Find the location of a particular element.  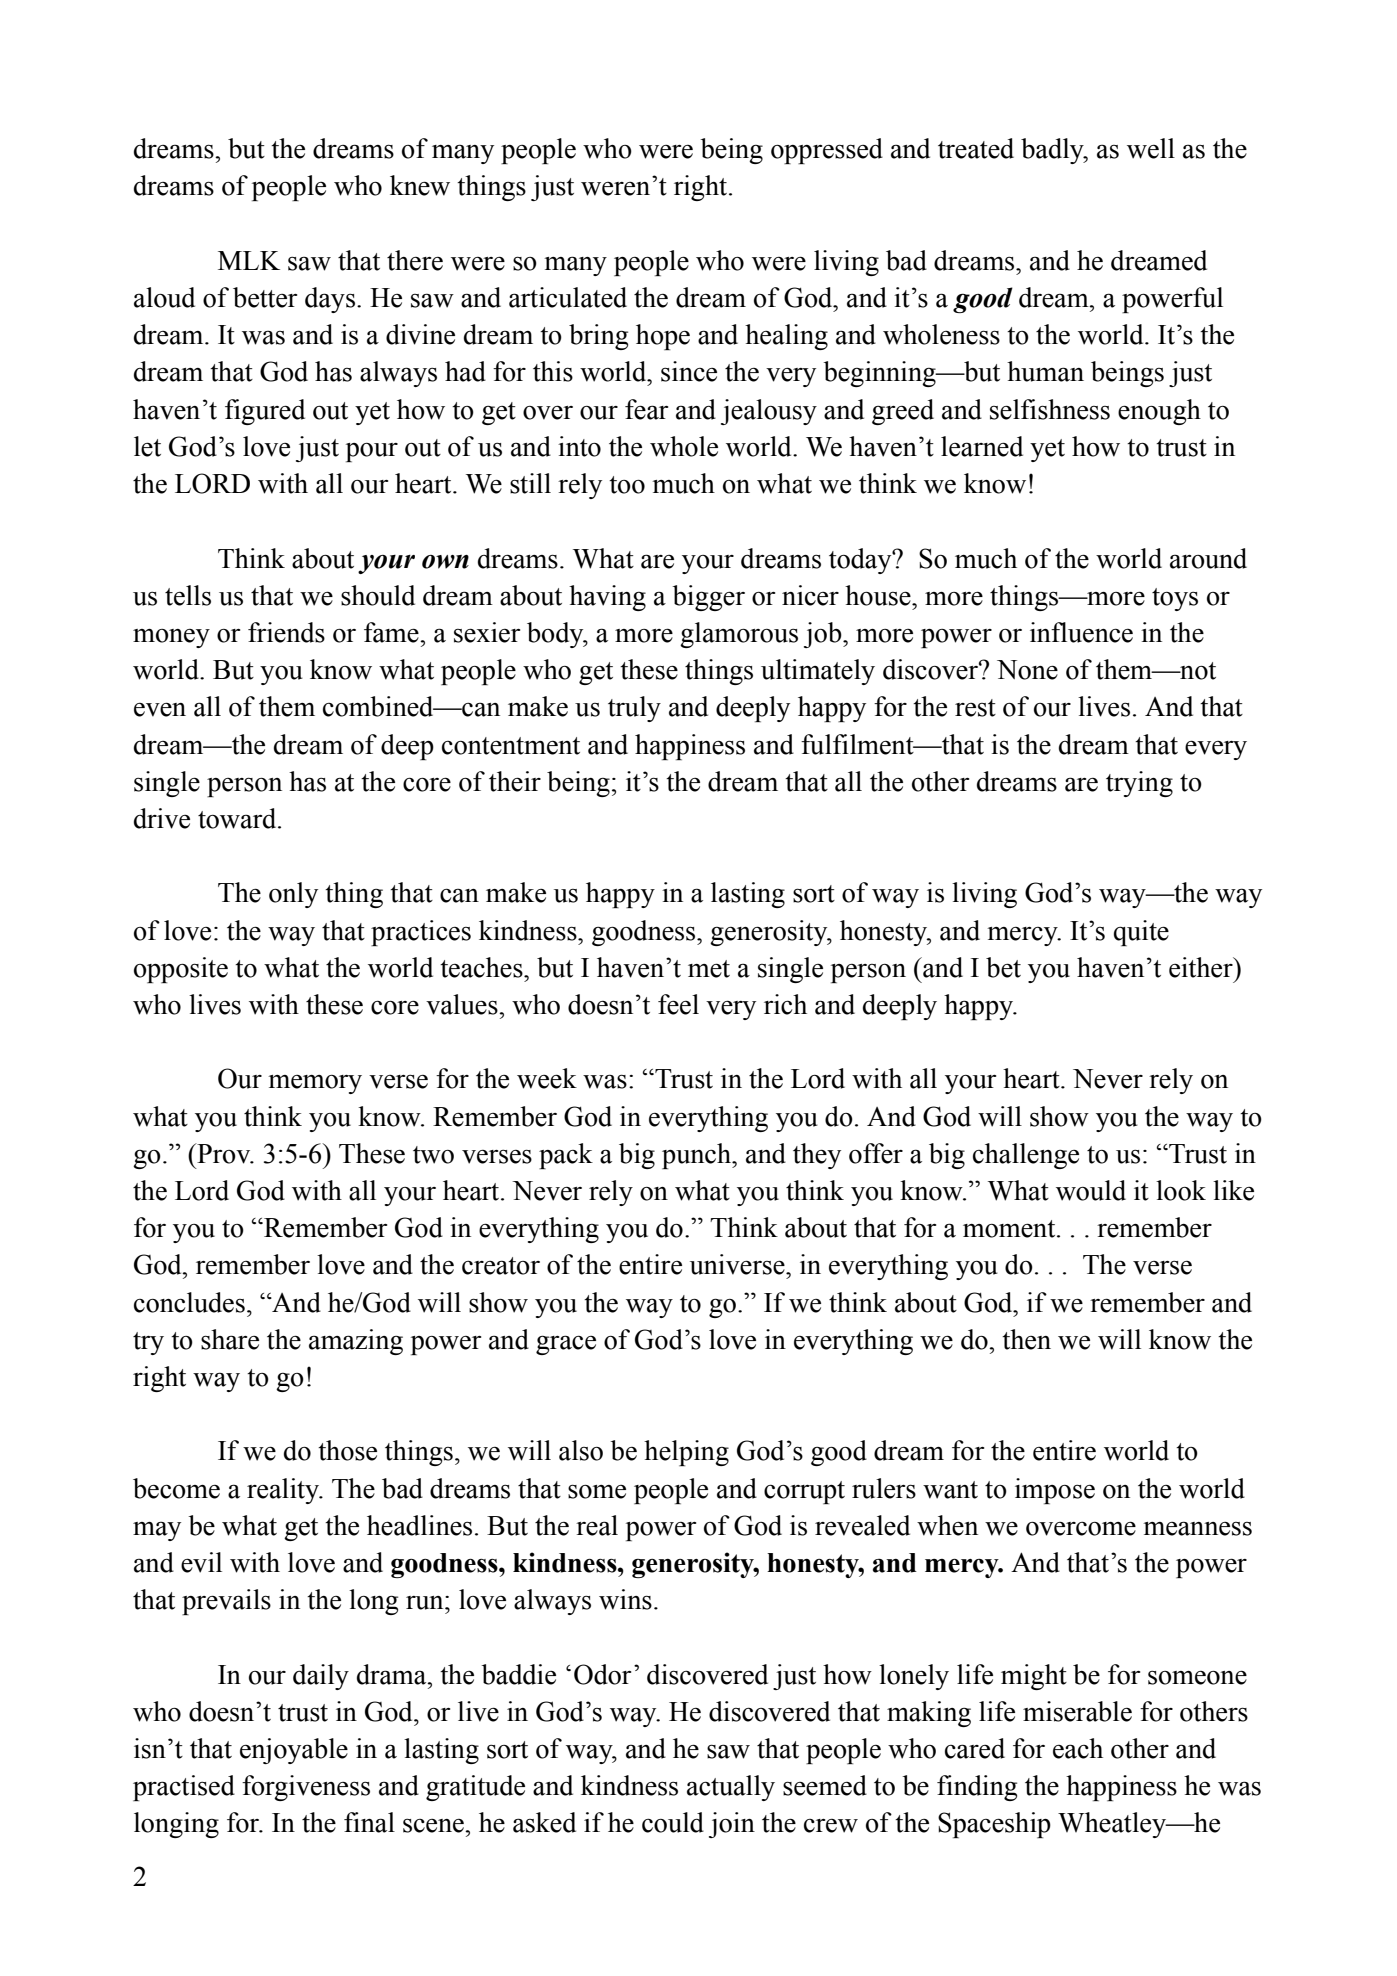

well is located at coordinates (1151, 148).
